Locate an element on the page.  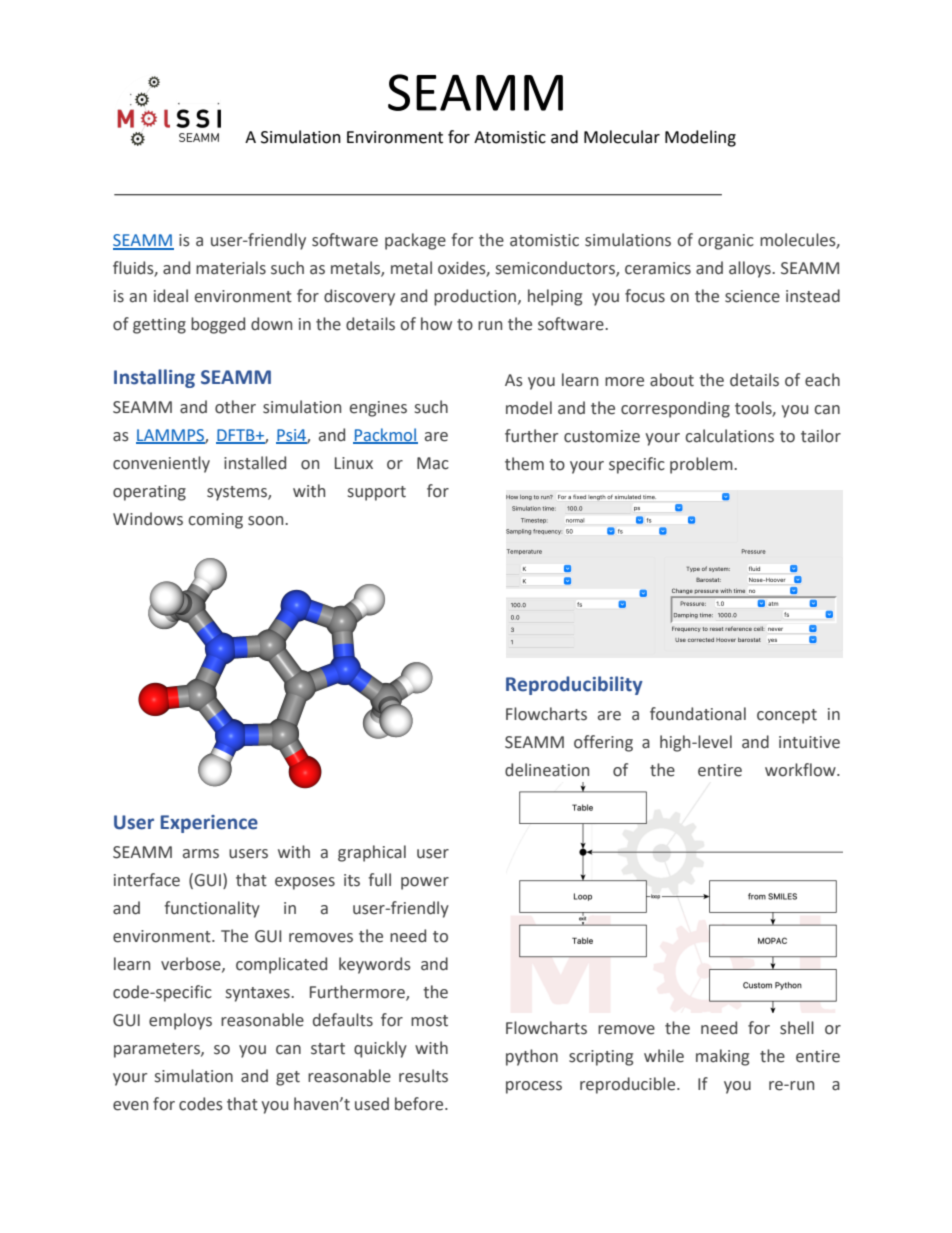
materials is located at coordinates (231, 268).
